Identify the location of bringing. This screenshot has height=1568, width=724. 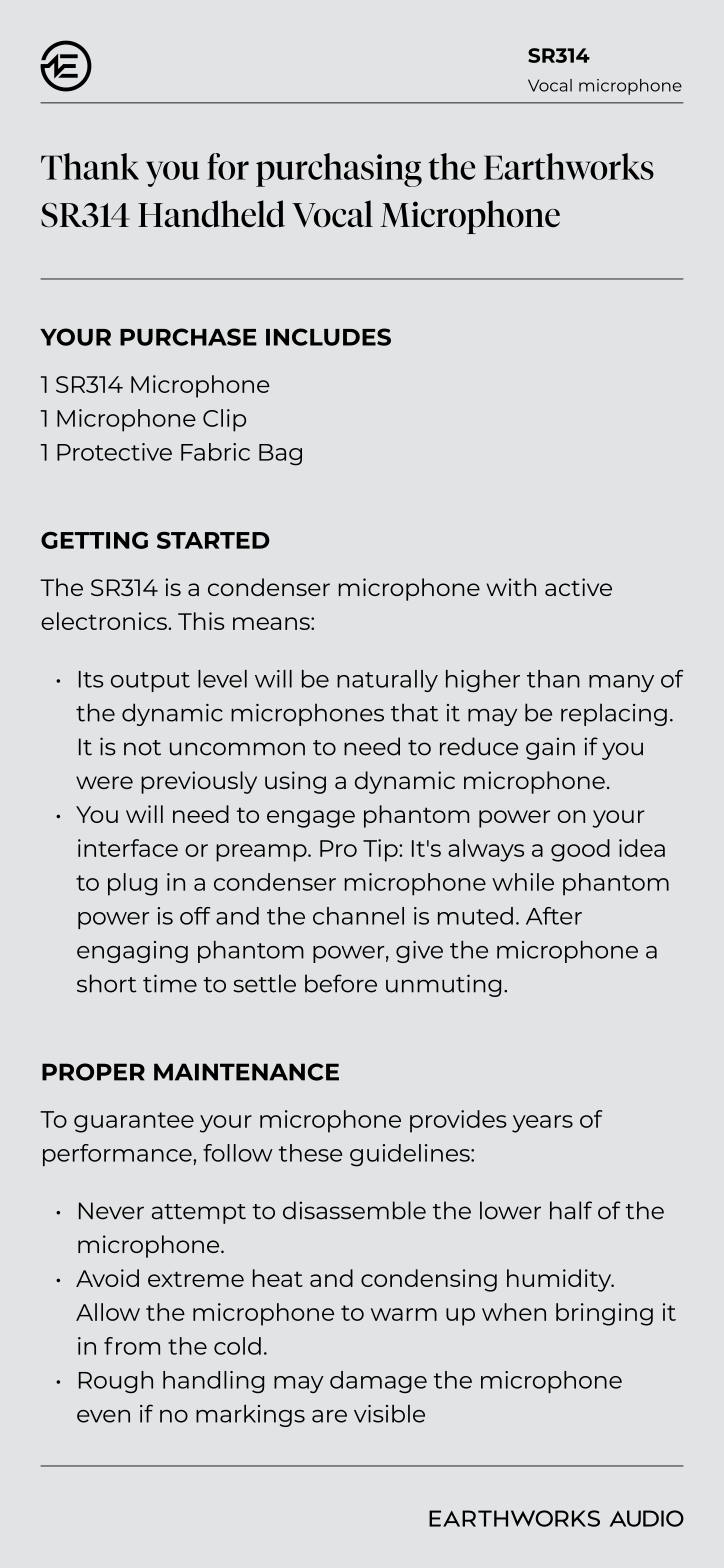
(604, 1314).
